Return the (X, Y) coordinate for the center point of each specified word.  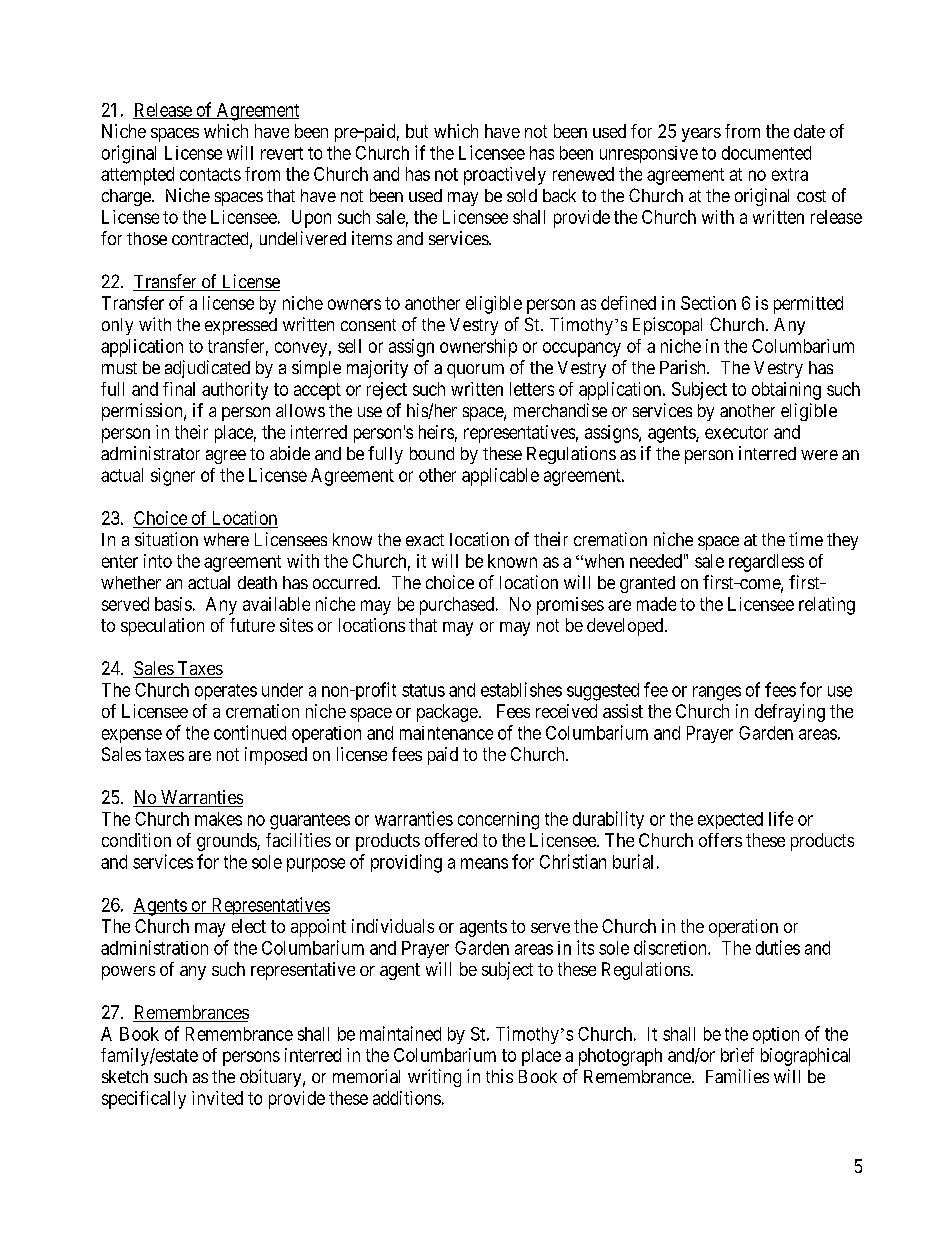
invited (217, 1098)
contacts (210, 174)
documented (766, 153)
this (499, 1076)
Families (737, 1076)
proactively (505, 176)
